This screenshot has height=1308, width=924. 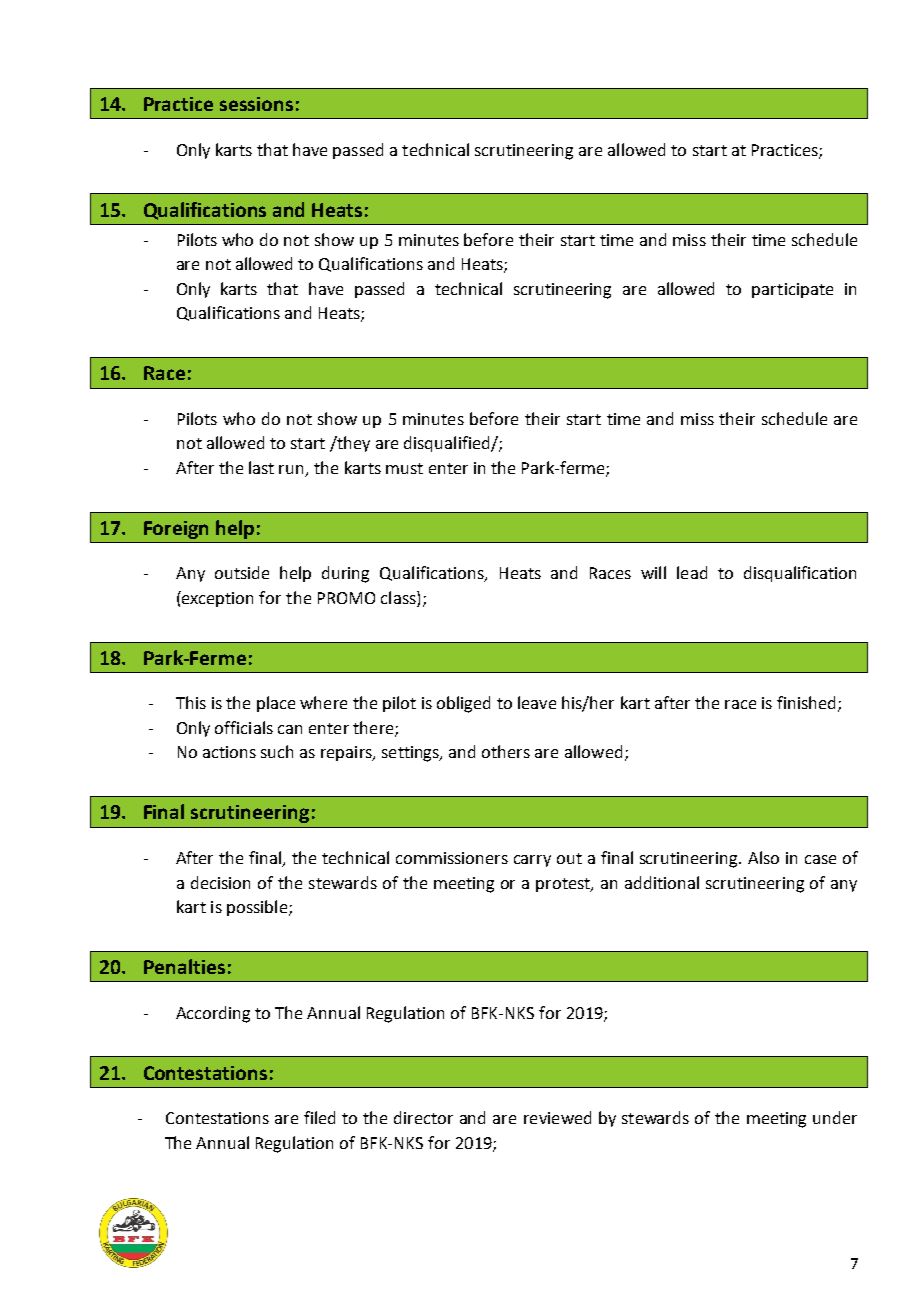 What do you see at coordinates (220, 882) in the screenshot?
I see `decision` at bounding box center [220, 882].
